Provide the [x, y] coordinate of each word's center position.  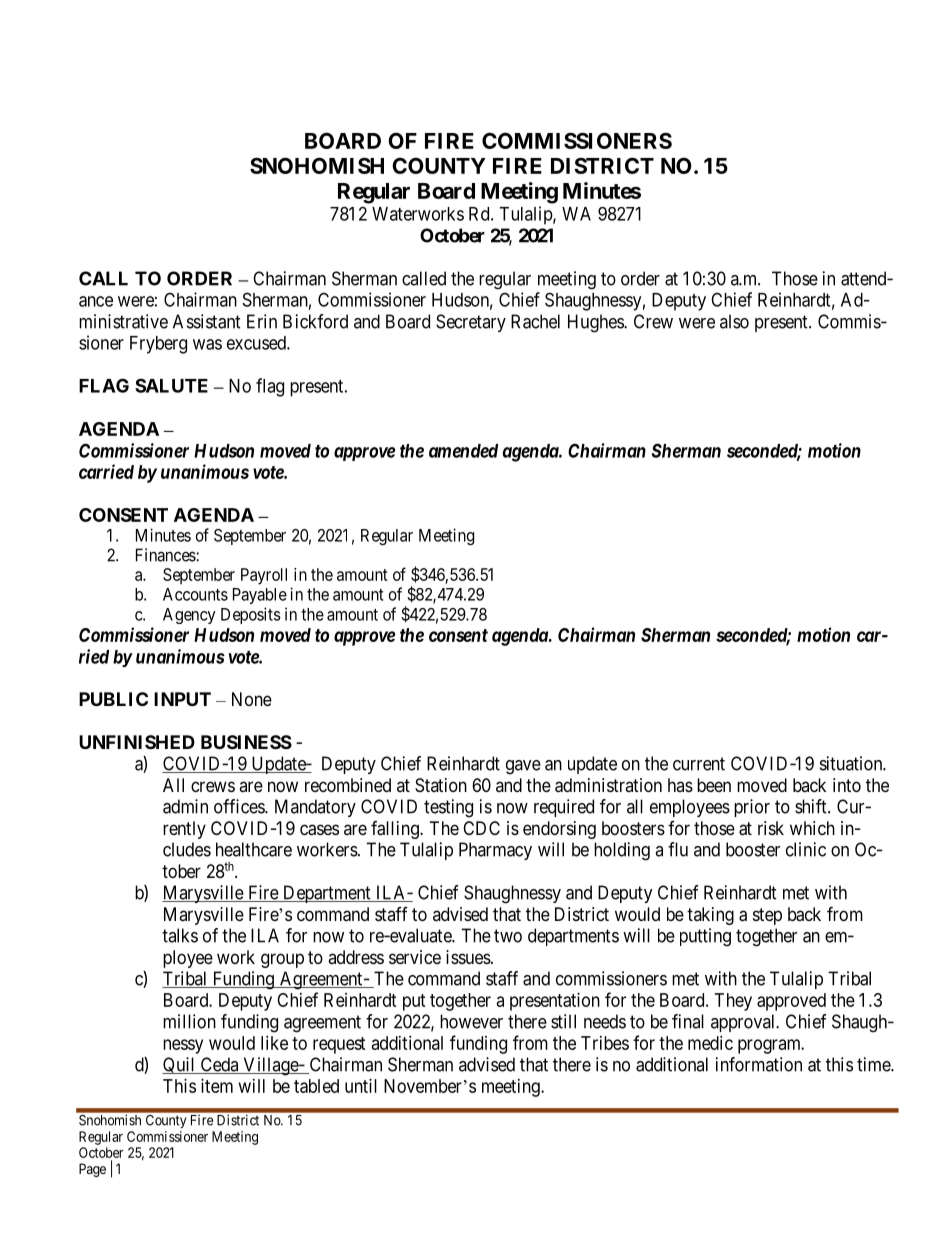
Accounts [195, 594]
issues [468, 957]
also [734, 321]
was [207, 344]
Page [92, 1170]
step [767, 916]
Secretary [471, 323]
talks [180, 935]
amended [463, 451]
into [847, 785]
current [699, 764]
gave [523, 767]
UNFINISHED [137, 742]
